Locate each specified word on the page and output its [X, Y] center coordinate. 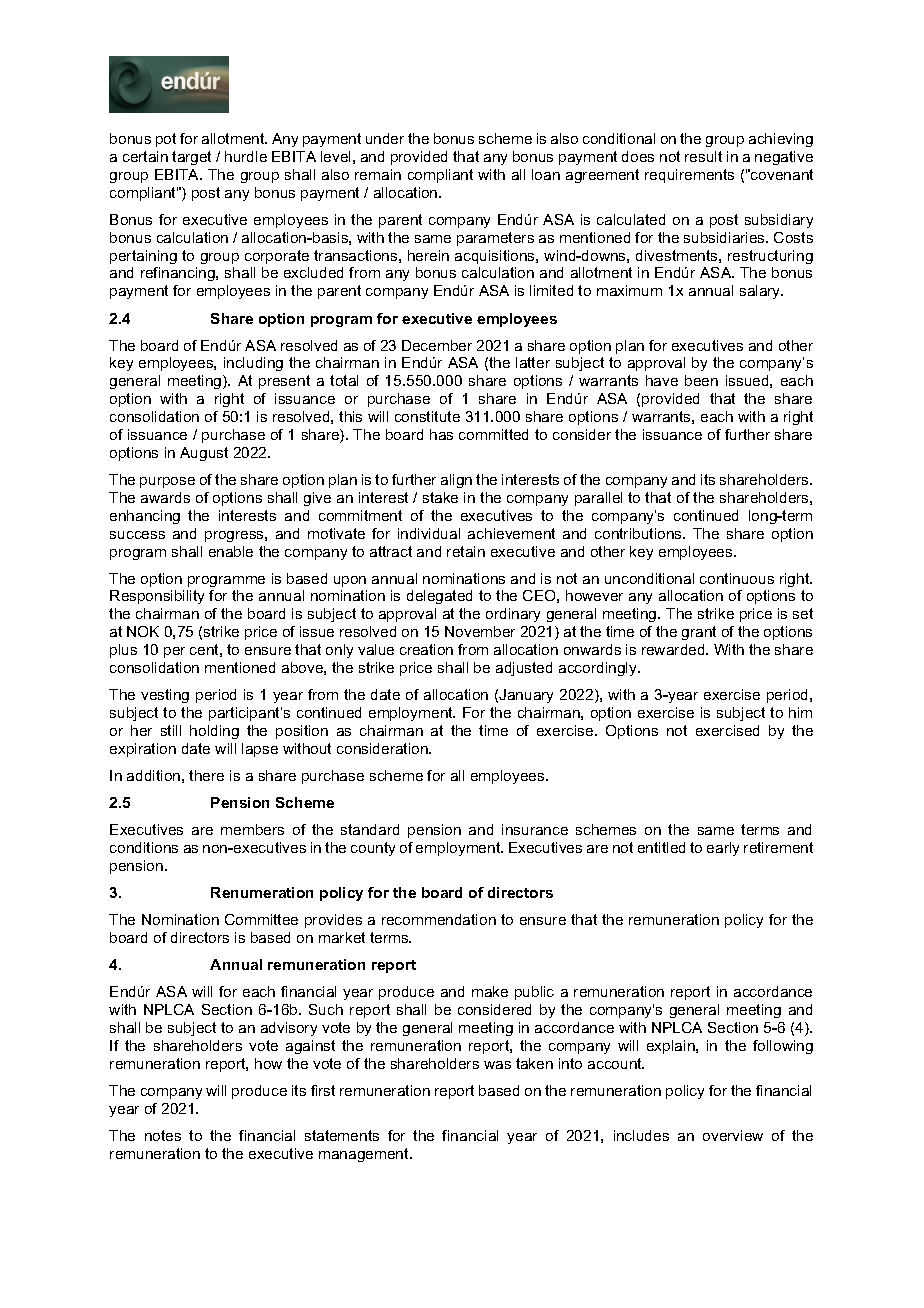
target [191, 158]
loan [546, 174]
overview [733, 1135]
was [497, 1065]
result [703, 156]
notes [163, 1135]
